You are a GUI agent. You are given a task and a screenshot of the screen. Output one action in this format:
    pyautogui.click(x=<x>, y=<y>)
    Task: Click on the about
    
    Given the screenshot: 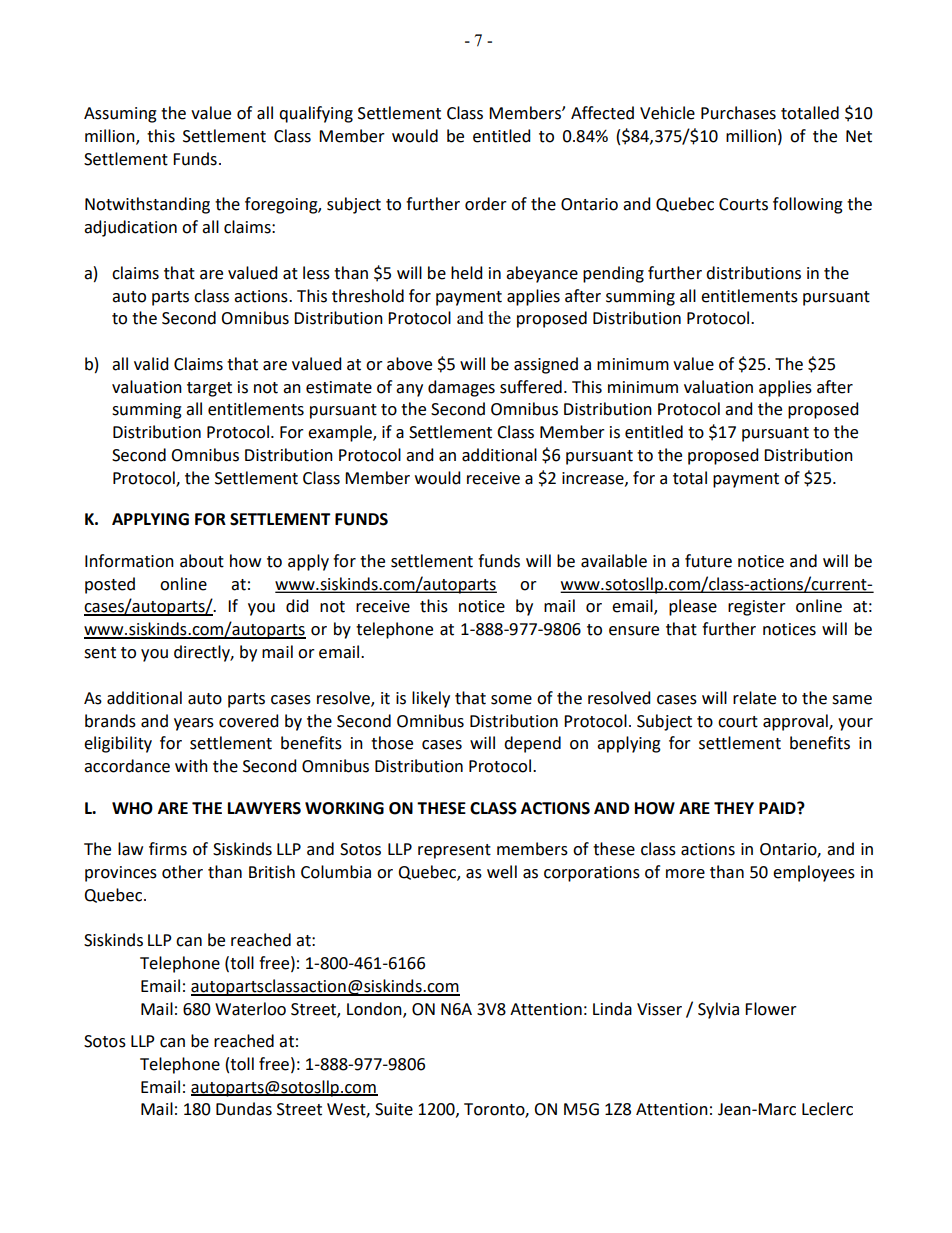 What is the action you would take?
    pyautogui.click(x=202, y=561)
